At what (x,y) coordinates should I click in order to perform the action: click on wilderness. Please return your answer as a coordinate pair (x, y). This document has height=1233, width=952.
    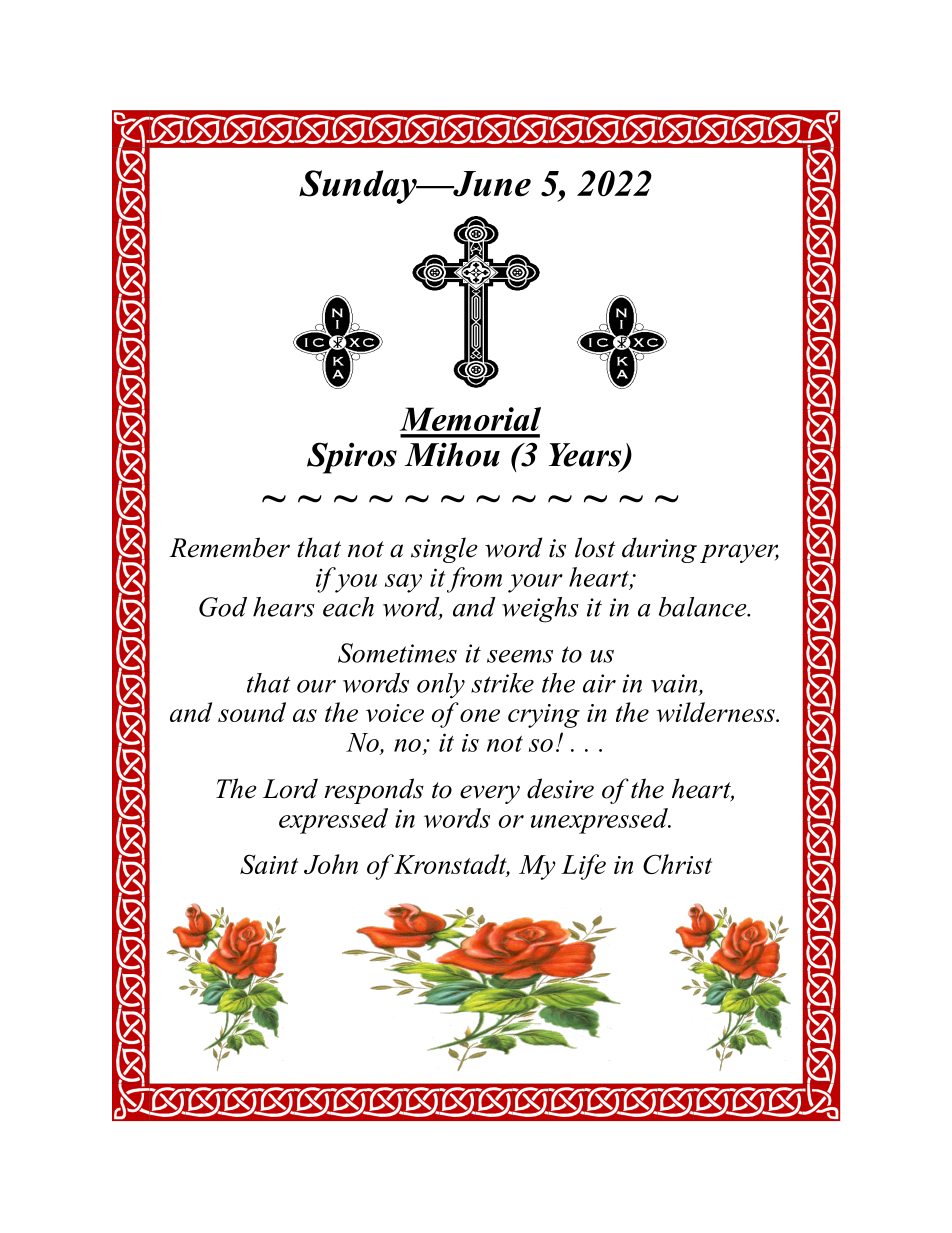
    Looking at the image, I should click on (716, 712).
